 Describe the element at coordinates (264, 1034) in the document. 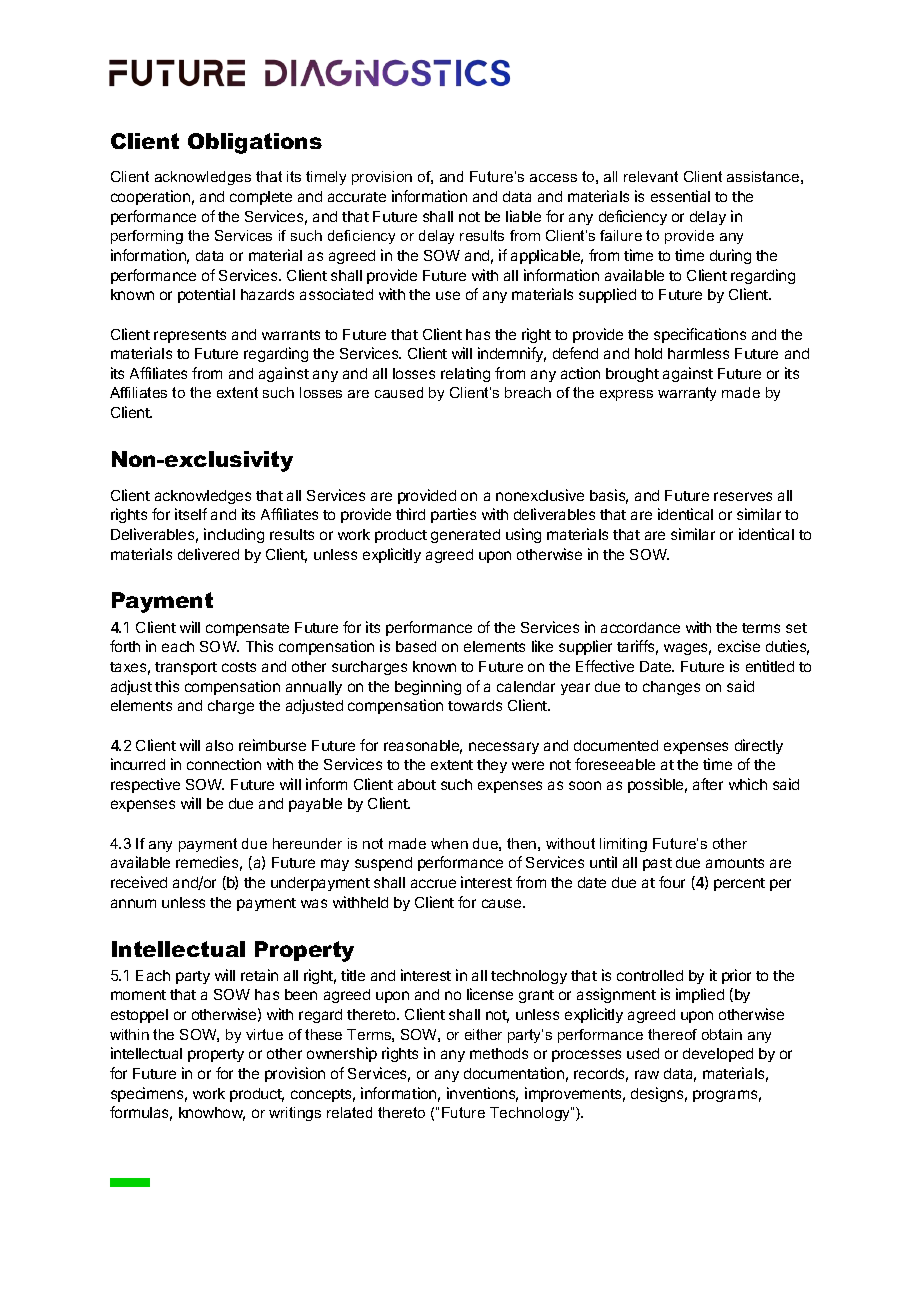

I see `virtue` at that location.
